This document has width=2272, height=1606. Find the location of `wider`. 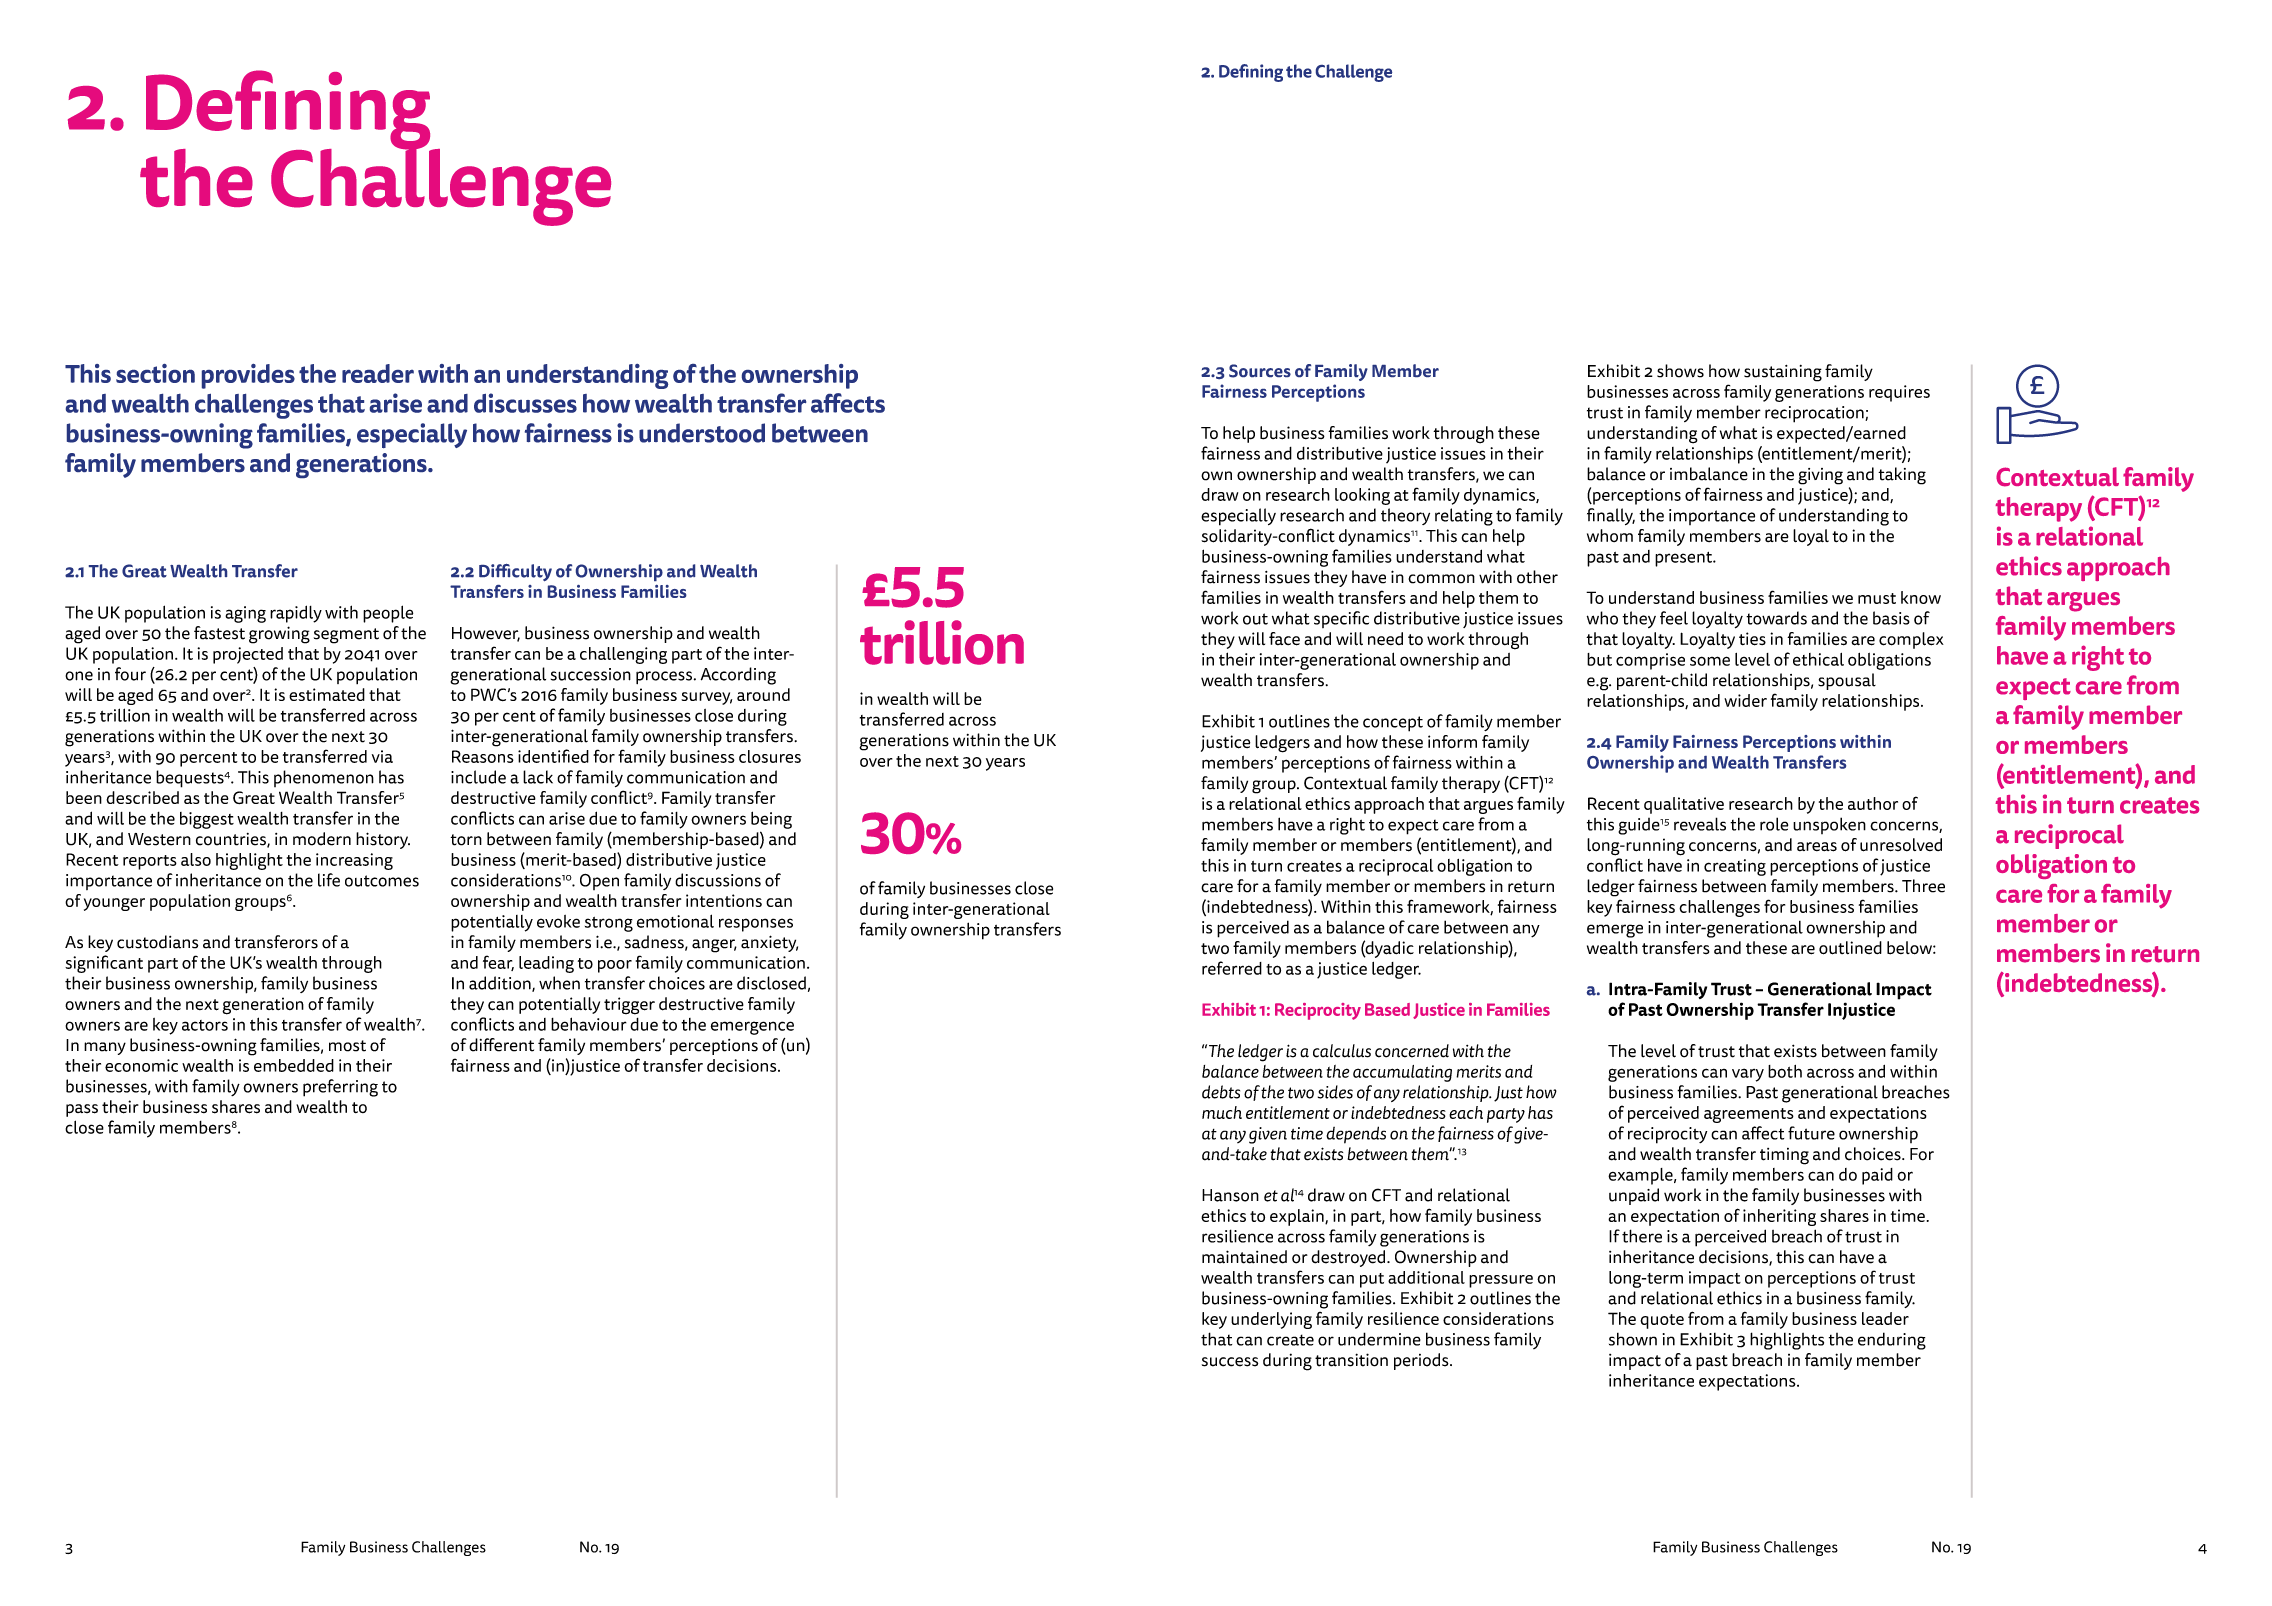

wider is located at coordinates (1745, 700).
